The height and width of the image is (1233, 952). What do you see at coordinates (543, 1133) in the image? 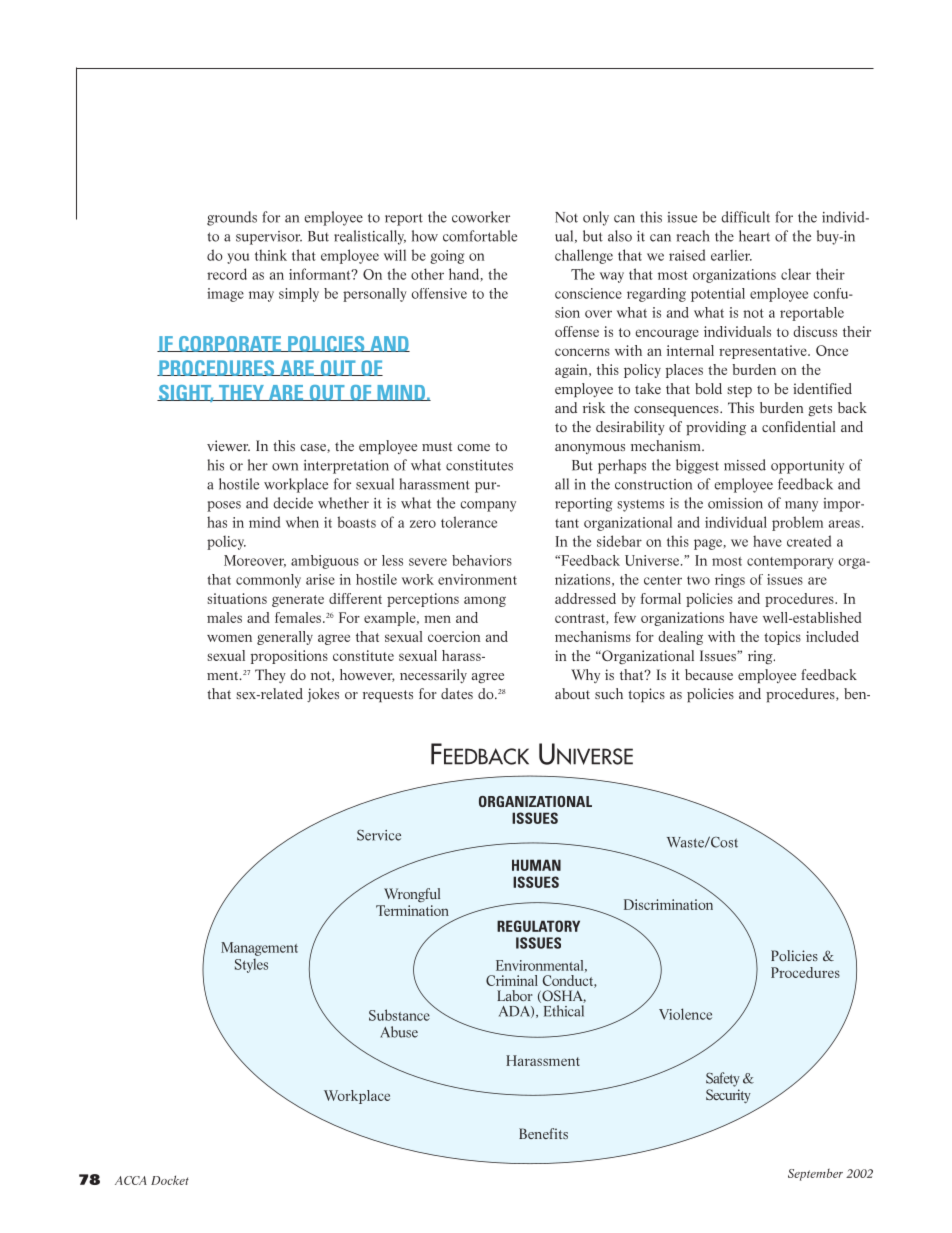
I see `Benefits` at bounding box center [543, 1133].
